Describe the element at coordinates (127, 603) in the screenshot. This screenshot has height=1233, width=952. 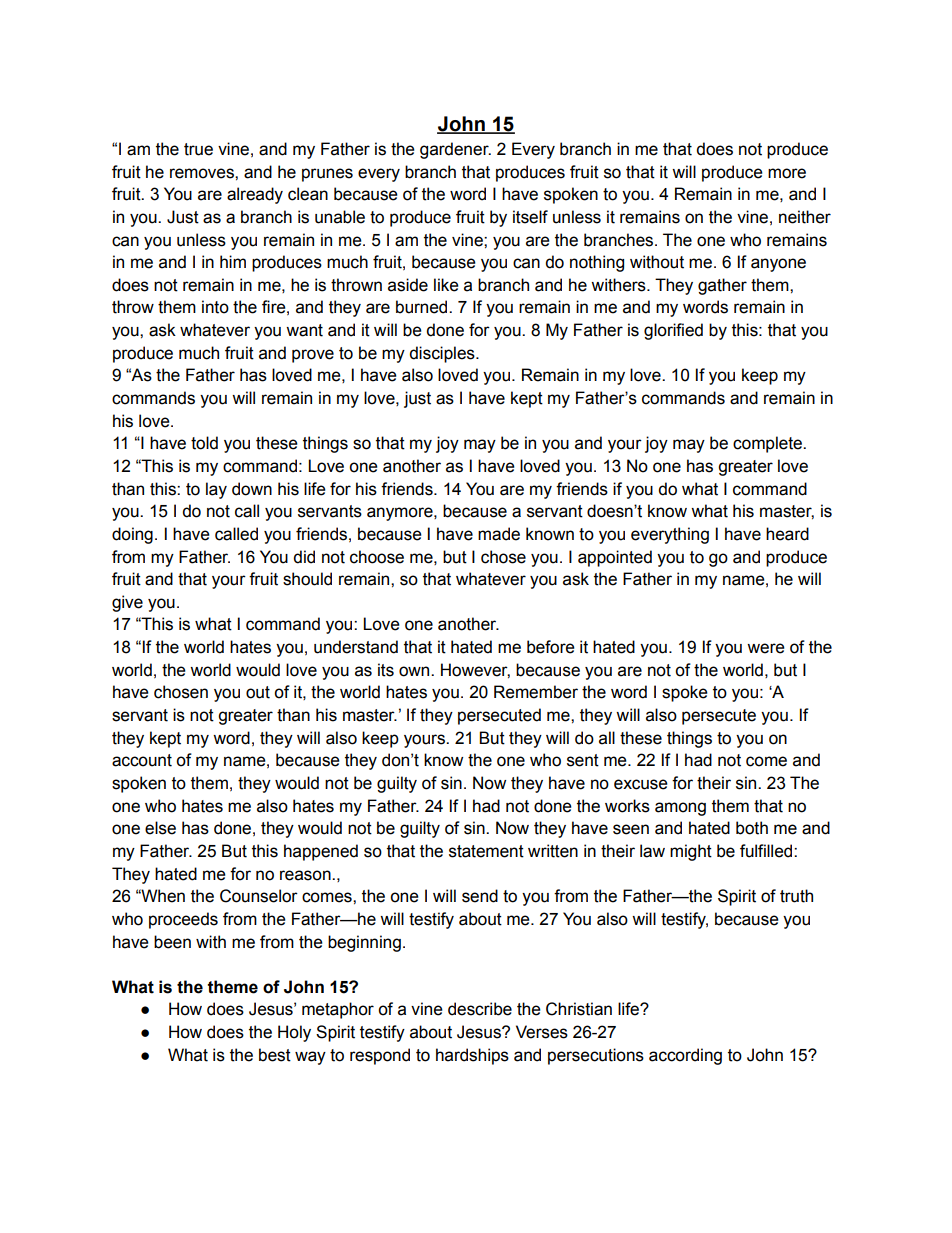
I see `give` at that location.
